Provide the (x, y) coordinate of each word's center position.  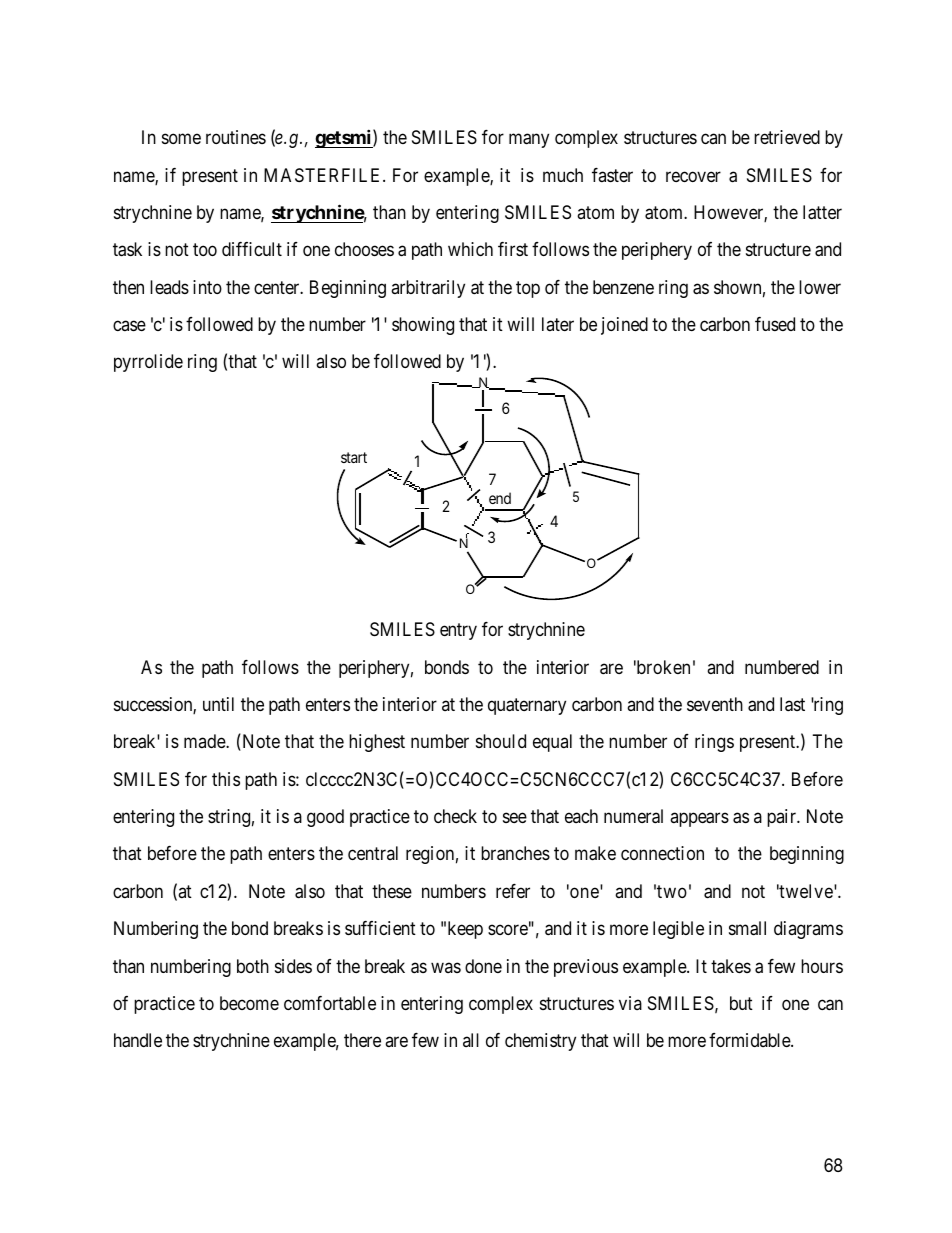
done (483, 966)
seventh (715, 704)
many (529, 141)
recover (693, 176)
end (500, 498)
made (205, 741)
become (249, 1003)
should (501, 741)
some (181, 139)
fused (775, 324)
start (354, 457)
